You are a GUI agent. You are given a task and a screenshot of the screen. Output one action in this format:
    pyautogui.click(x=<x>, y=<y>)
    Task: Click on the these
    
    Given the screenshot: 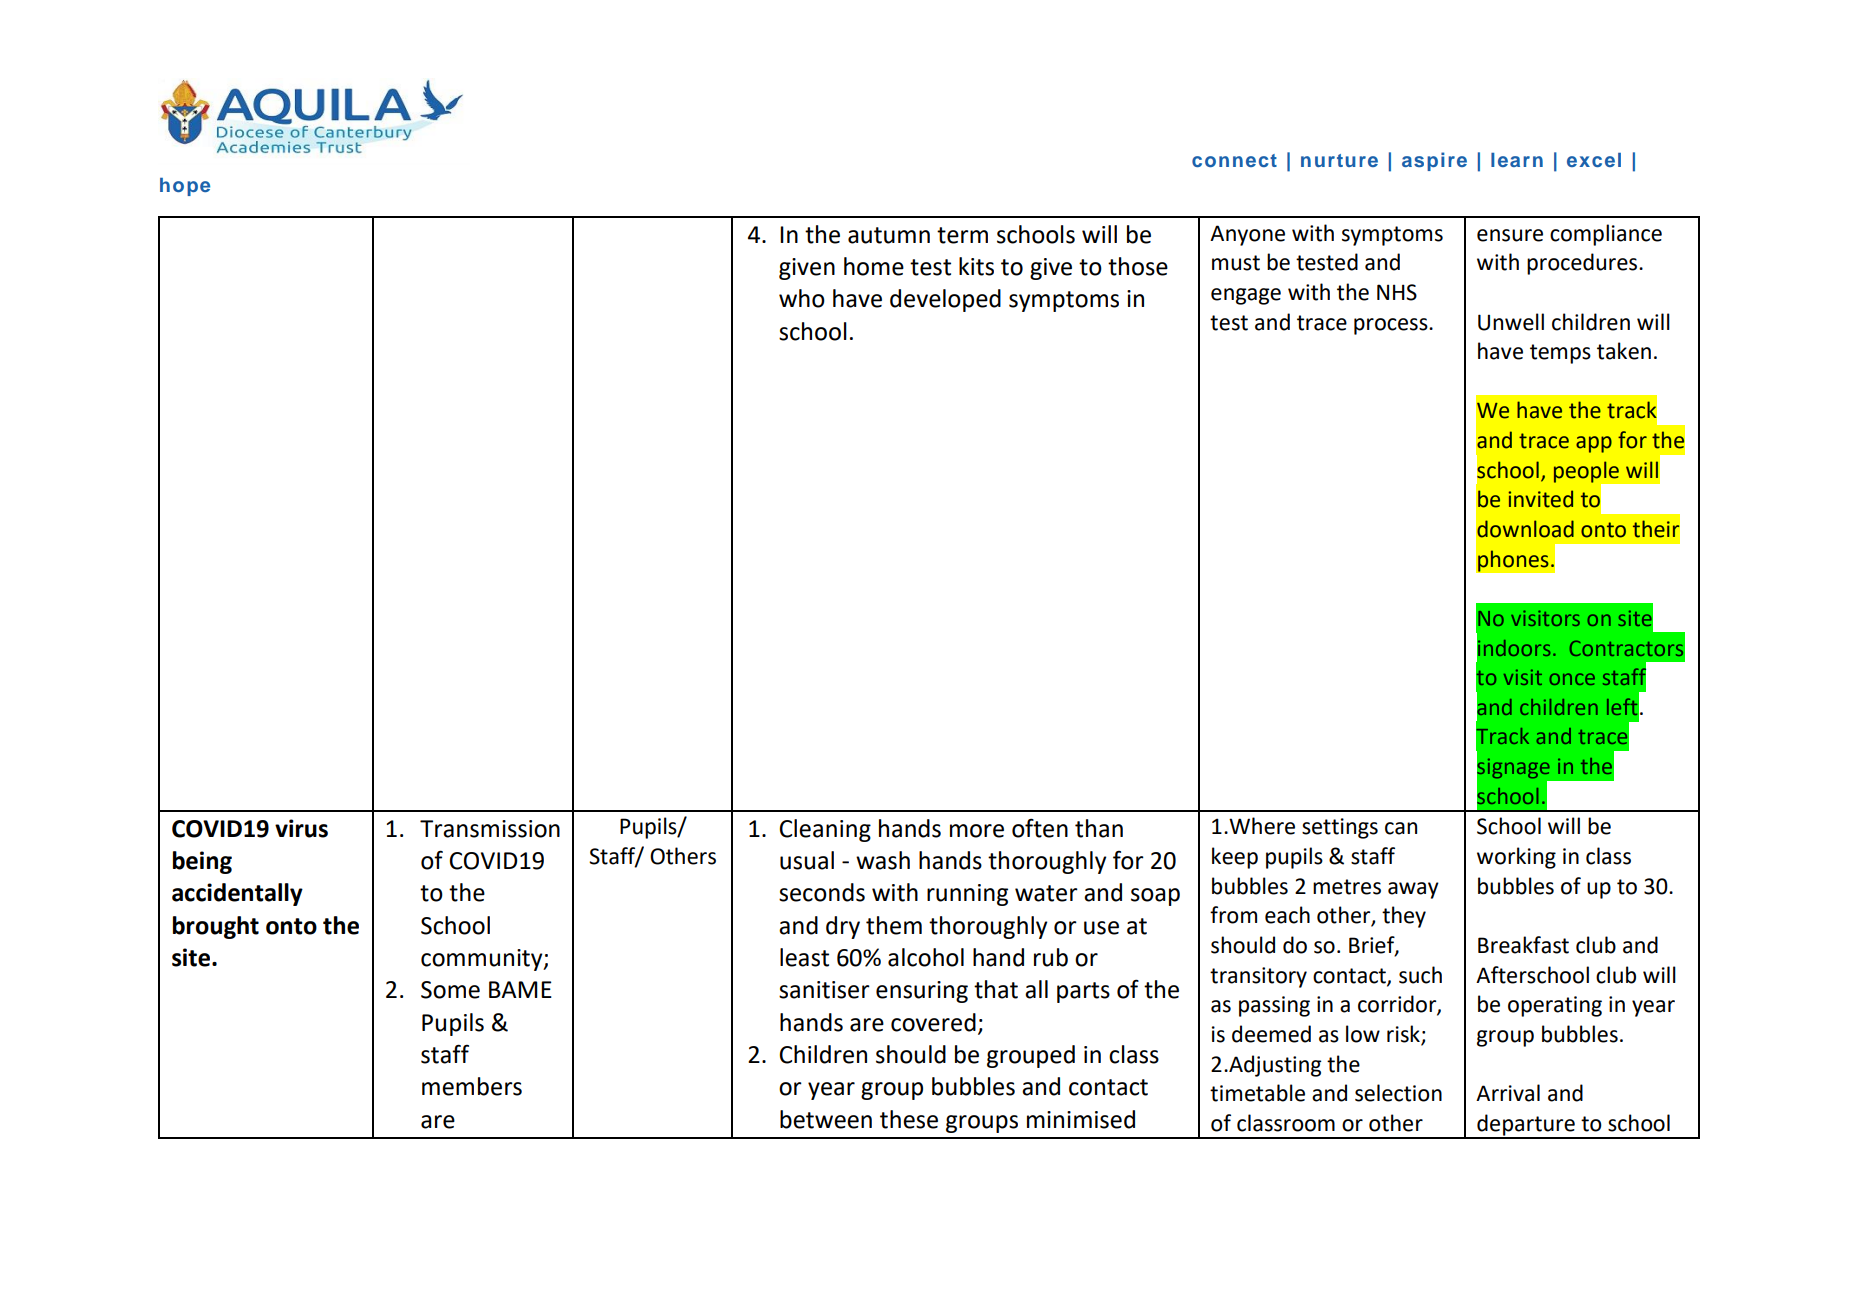 What is the action you would take?
    pyautogui.click(x=909, y=1119)
